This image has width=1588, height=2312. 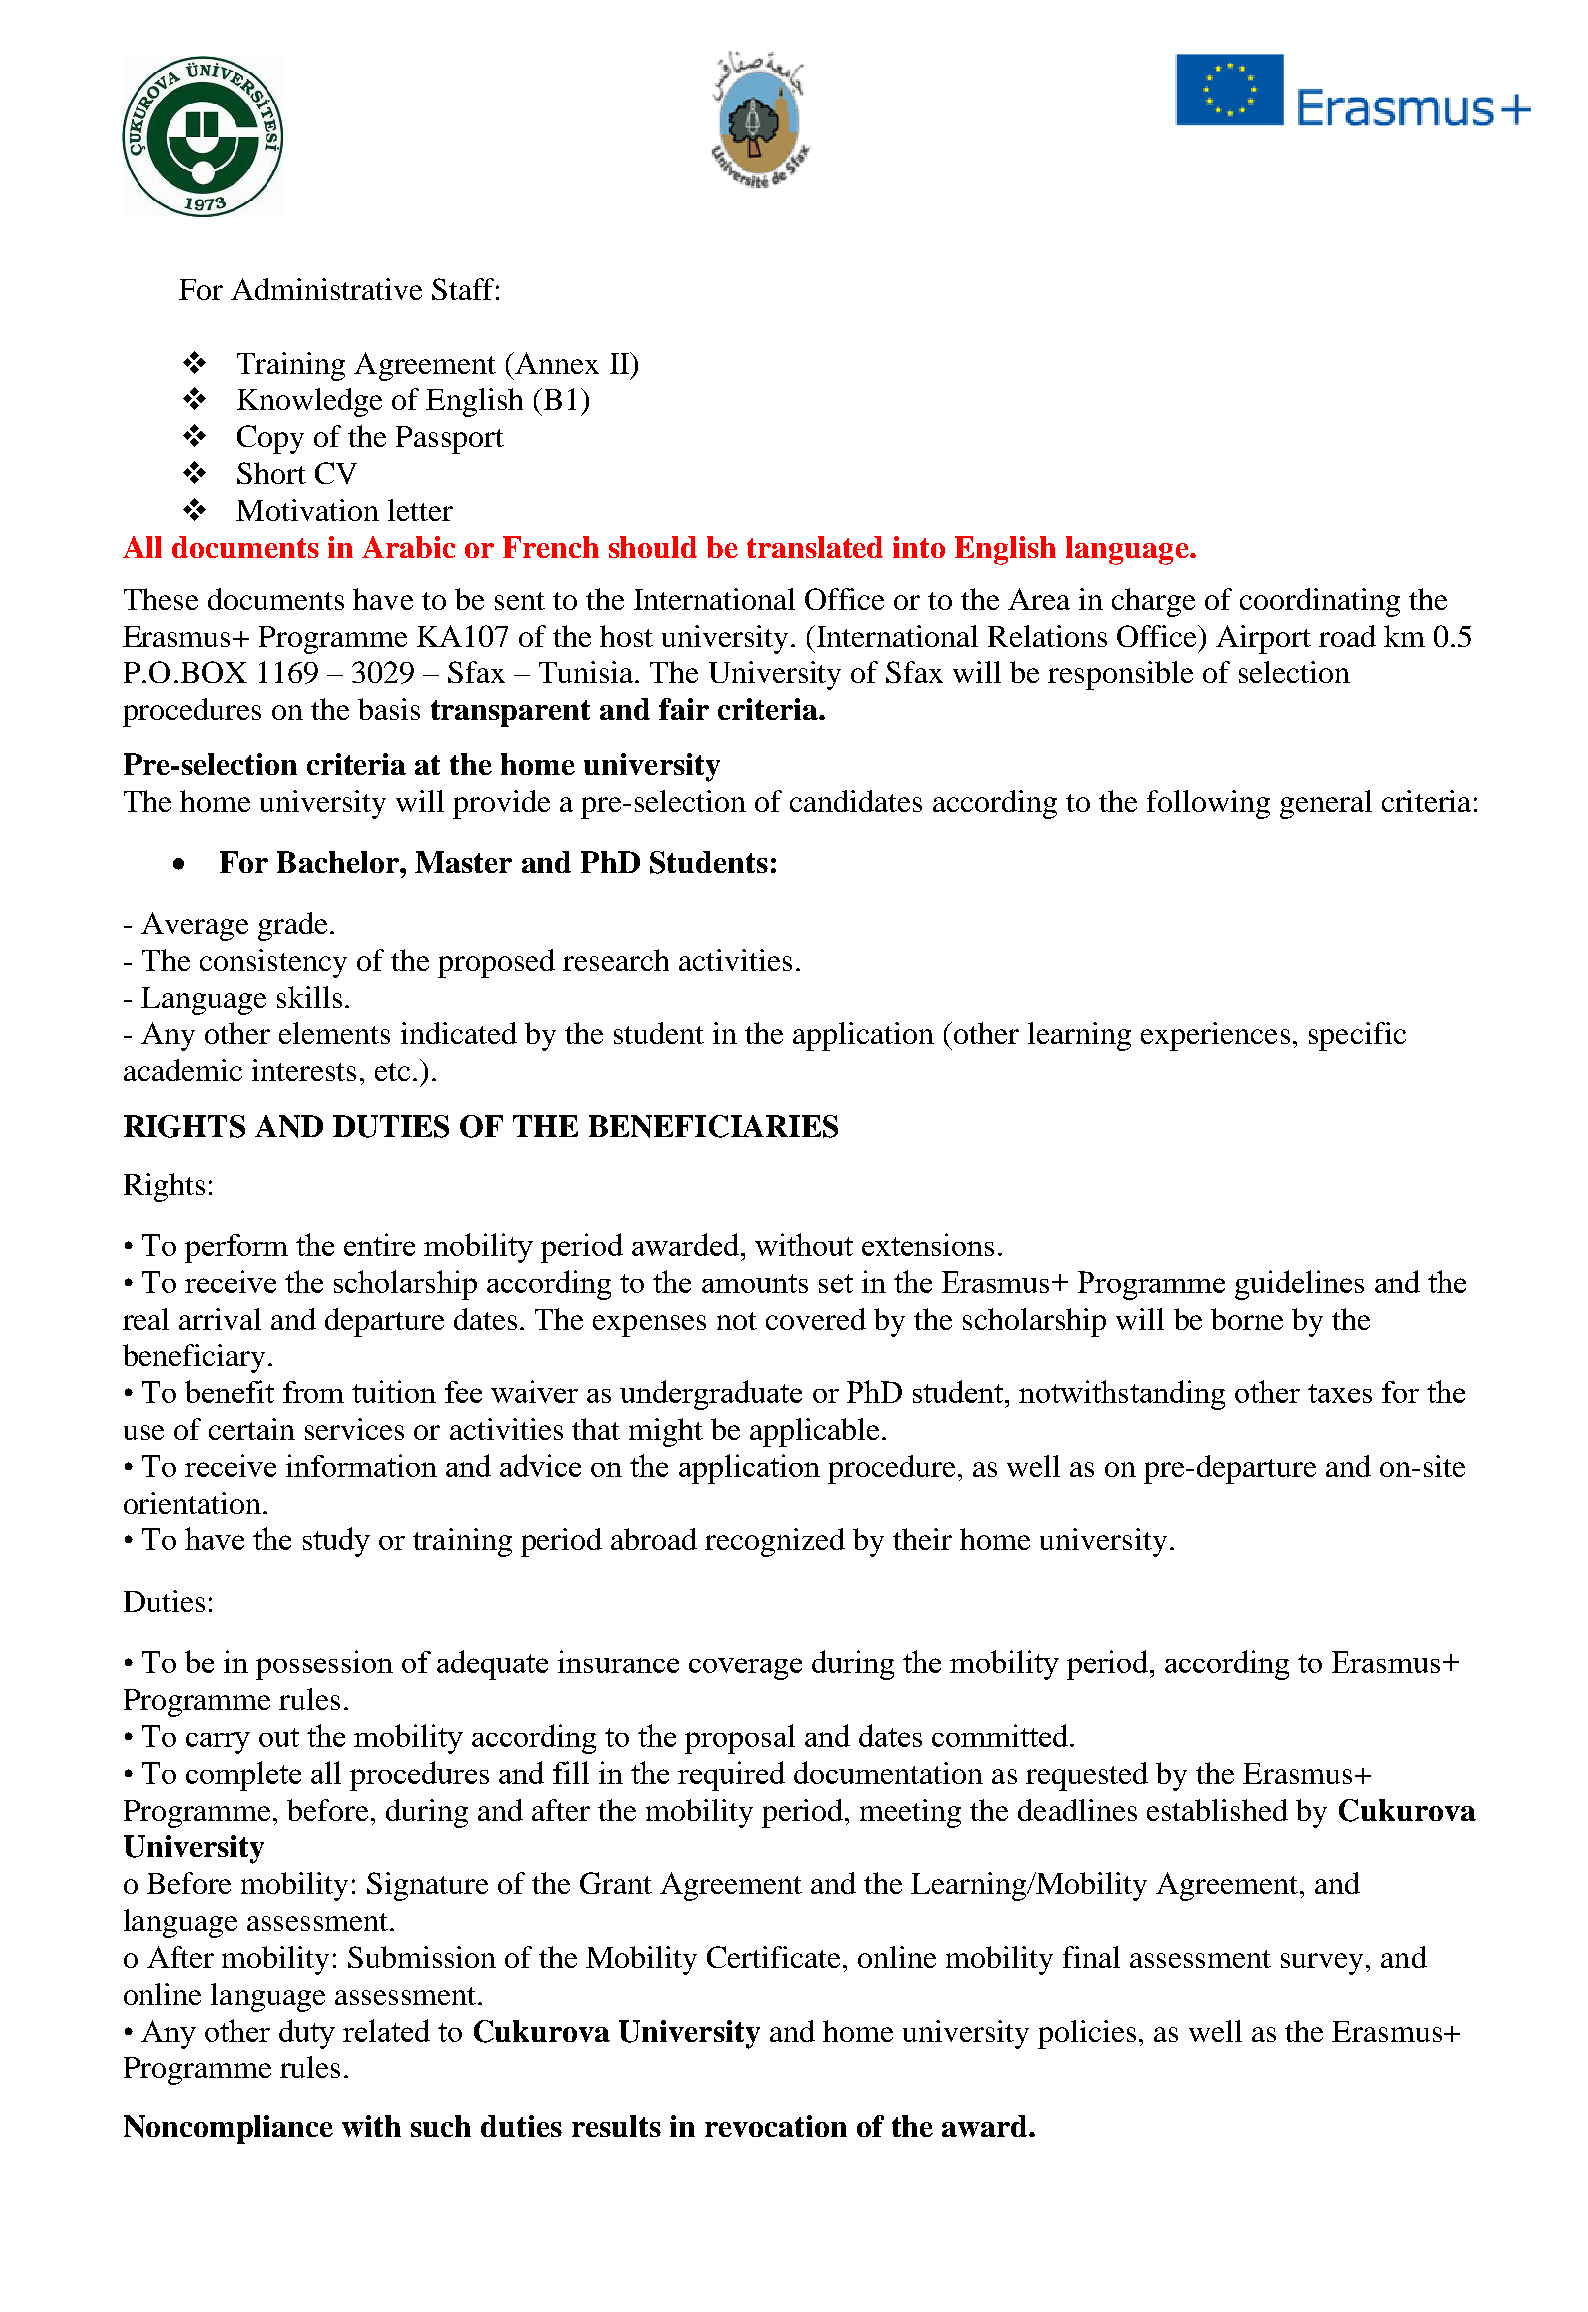 What do you see at coordinates (307, 2034) in the image?
I see `duty` at bounding box center [307, 2034].
